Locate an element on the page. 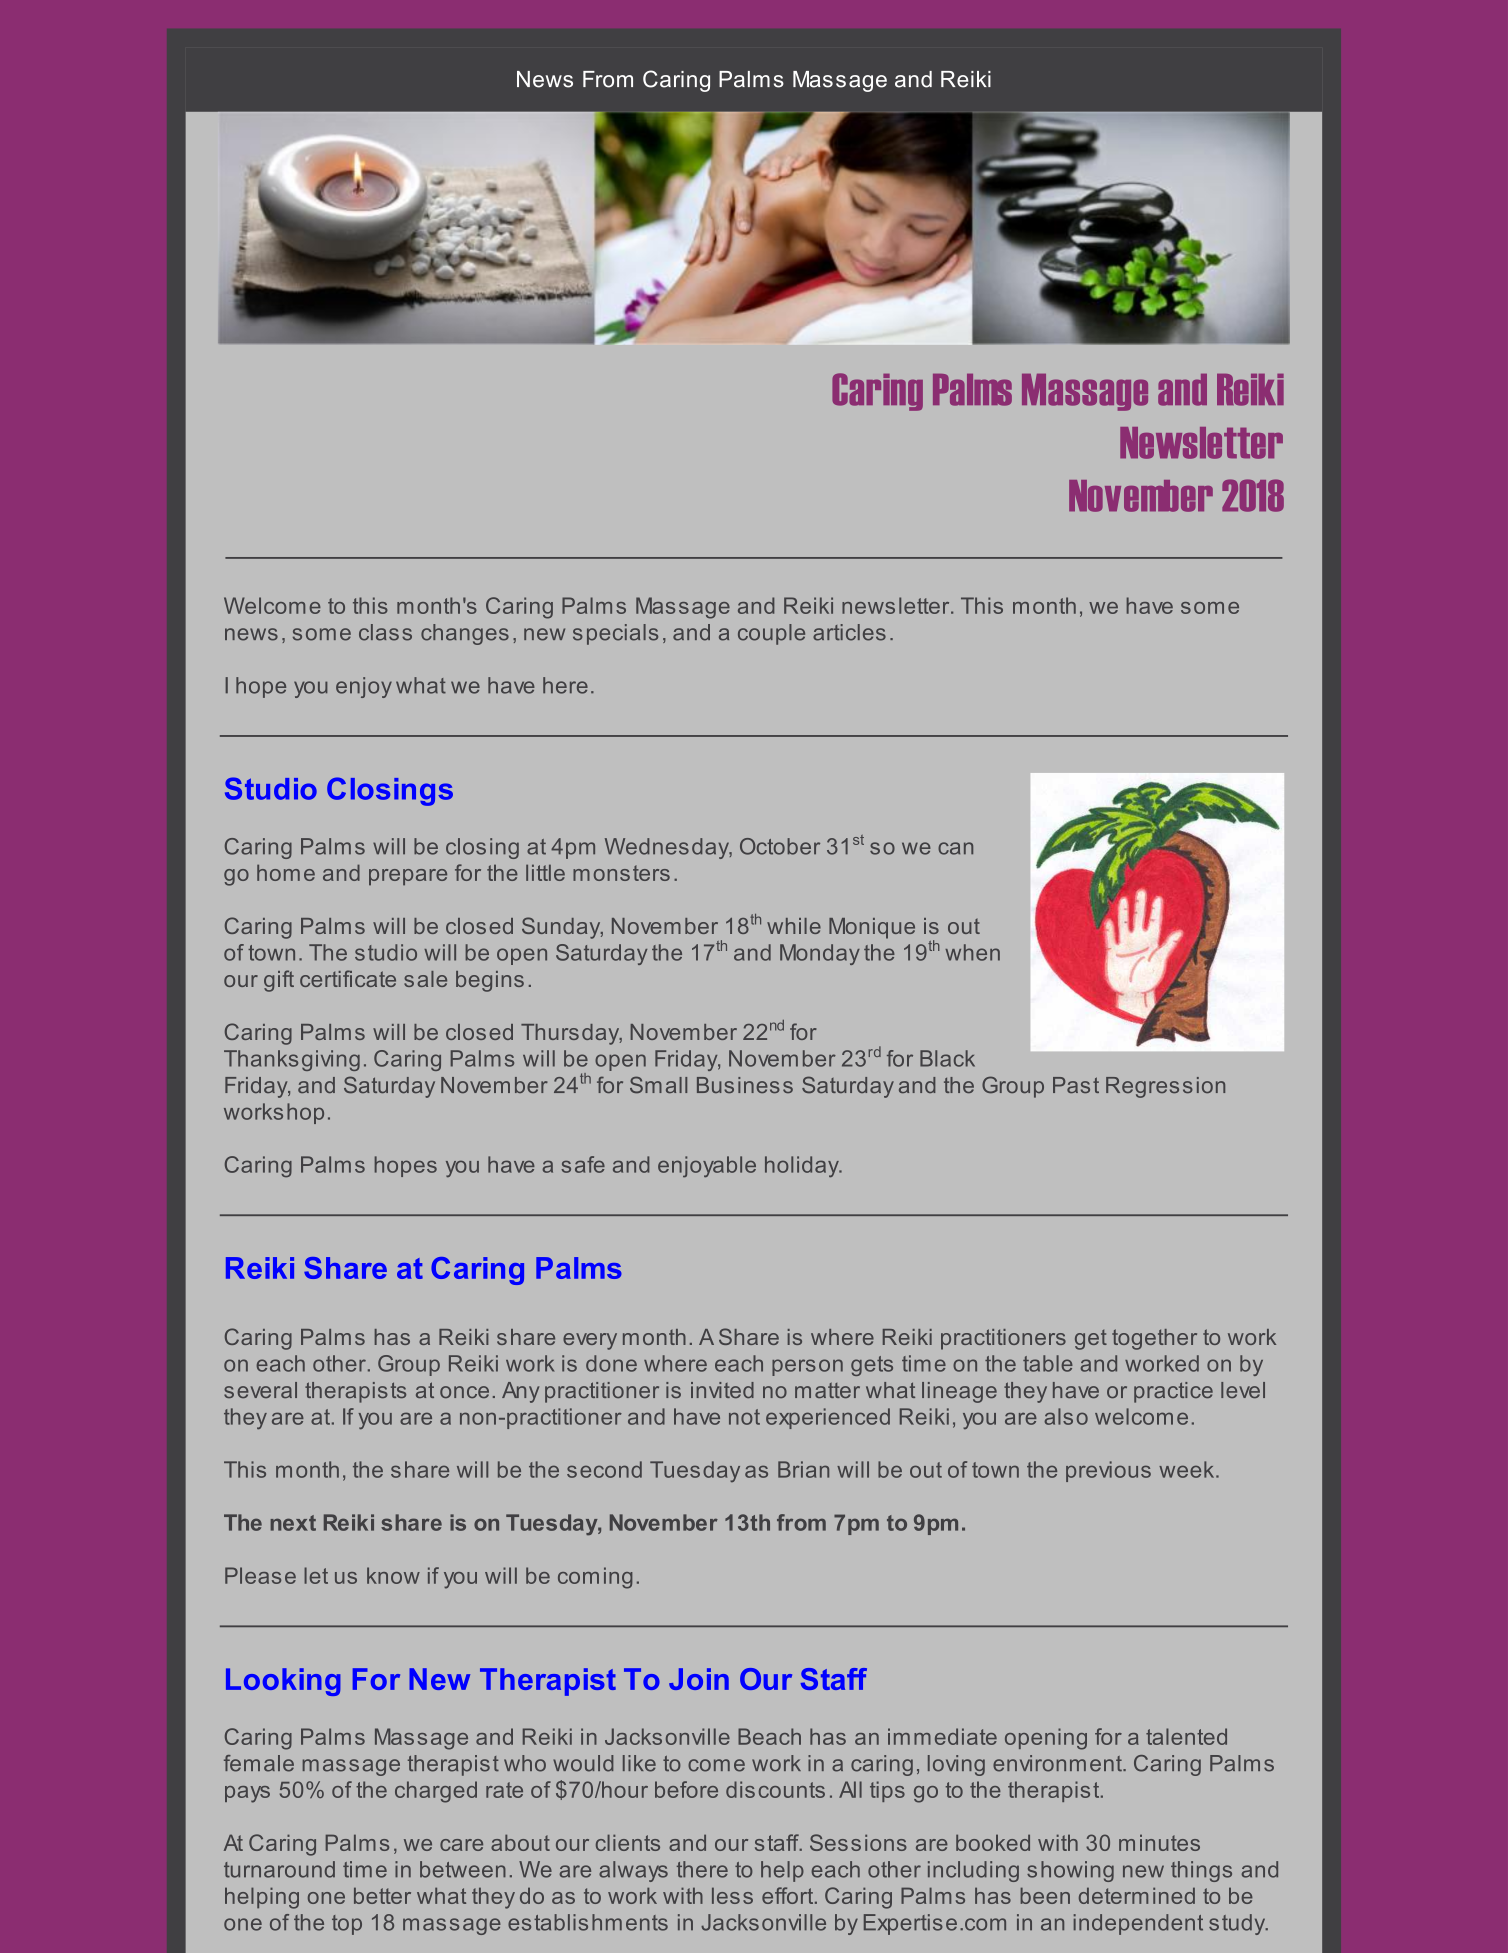 The image size is (1509, 1953). together is located at coordinates (1154, 1339).
